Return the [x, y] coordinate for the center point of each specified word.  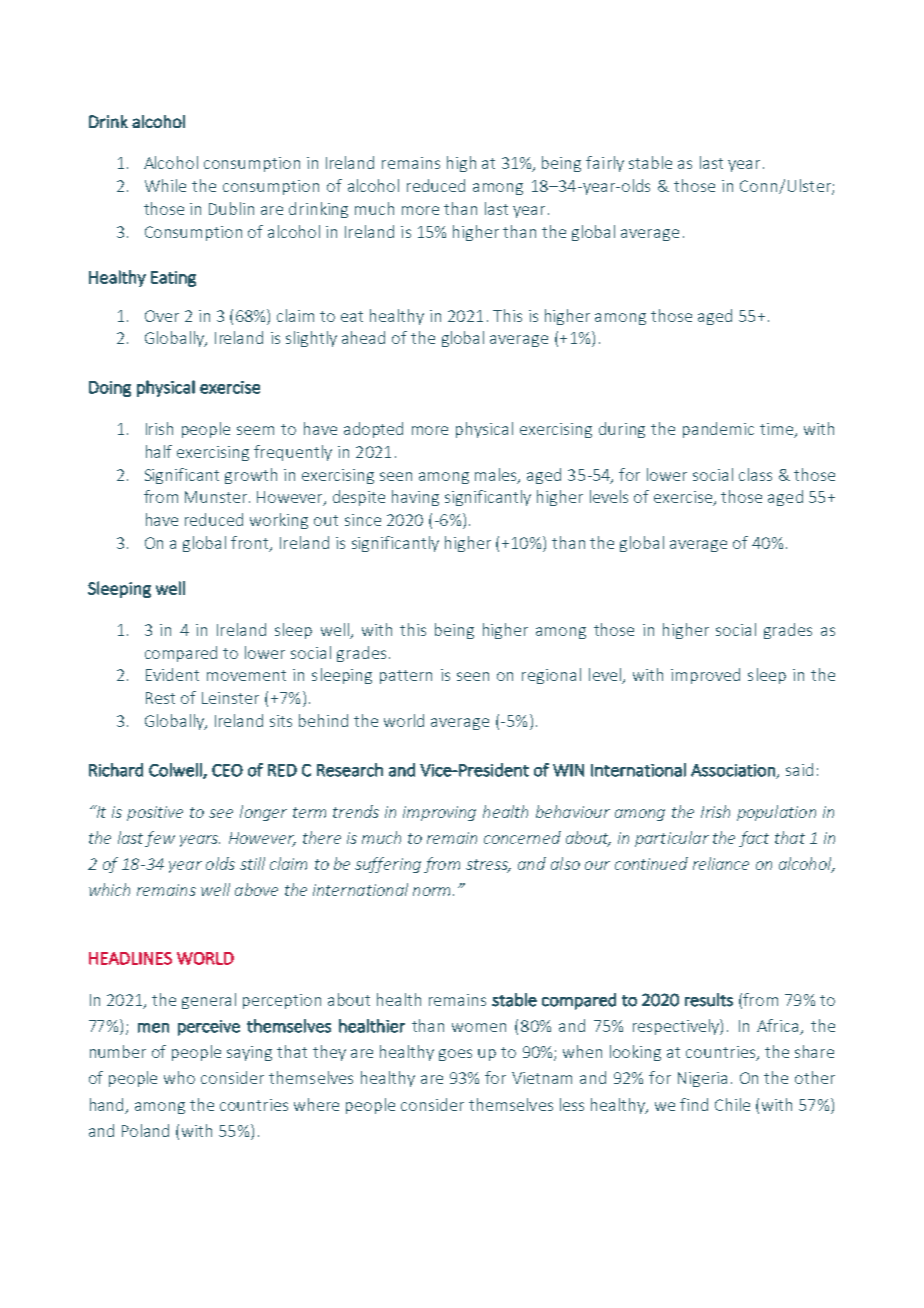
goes [455, 1055]
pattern [406, 677]
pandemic [718, 430]
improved [705, 676]
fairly [605, 164]
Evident [172, 674]
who [179, 1077]
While [165, 185]
